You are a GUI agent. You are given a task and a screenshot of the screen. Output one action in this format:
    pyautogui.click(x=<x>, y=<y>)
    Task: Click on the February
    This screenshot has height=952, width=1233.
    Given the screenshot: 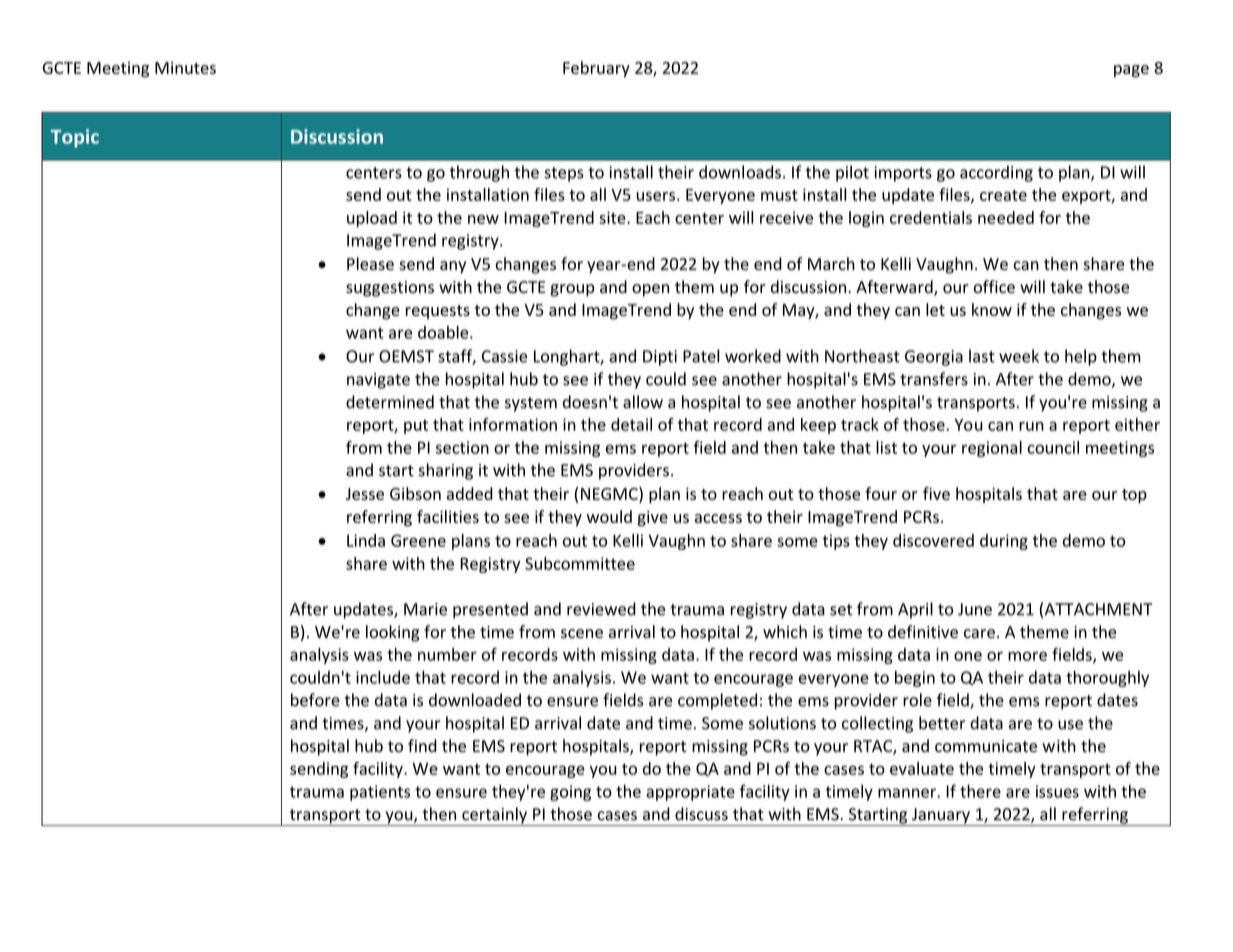 What is the action you would take?
    pyautogui.click(x=596, y=69)
